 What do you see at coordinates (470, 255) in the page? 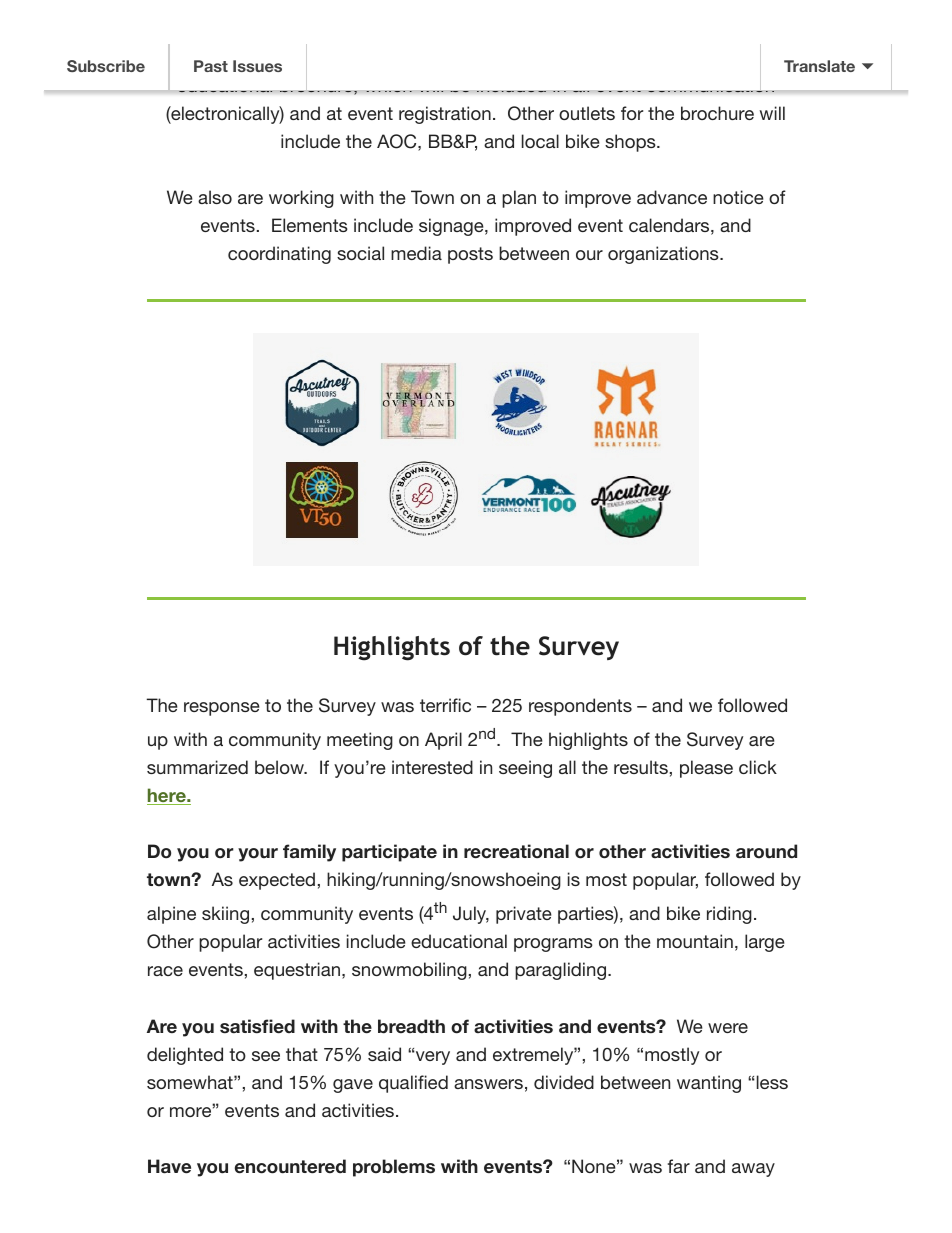
I see `posts` at bounding box center [470, 255].
